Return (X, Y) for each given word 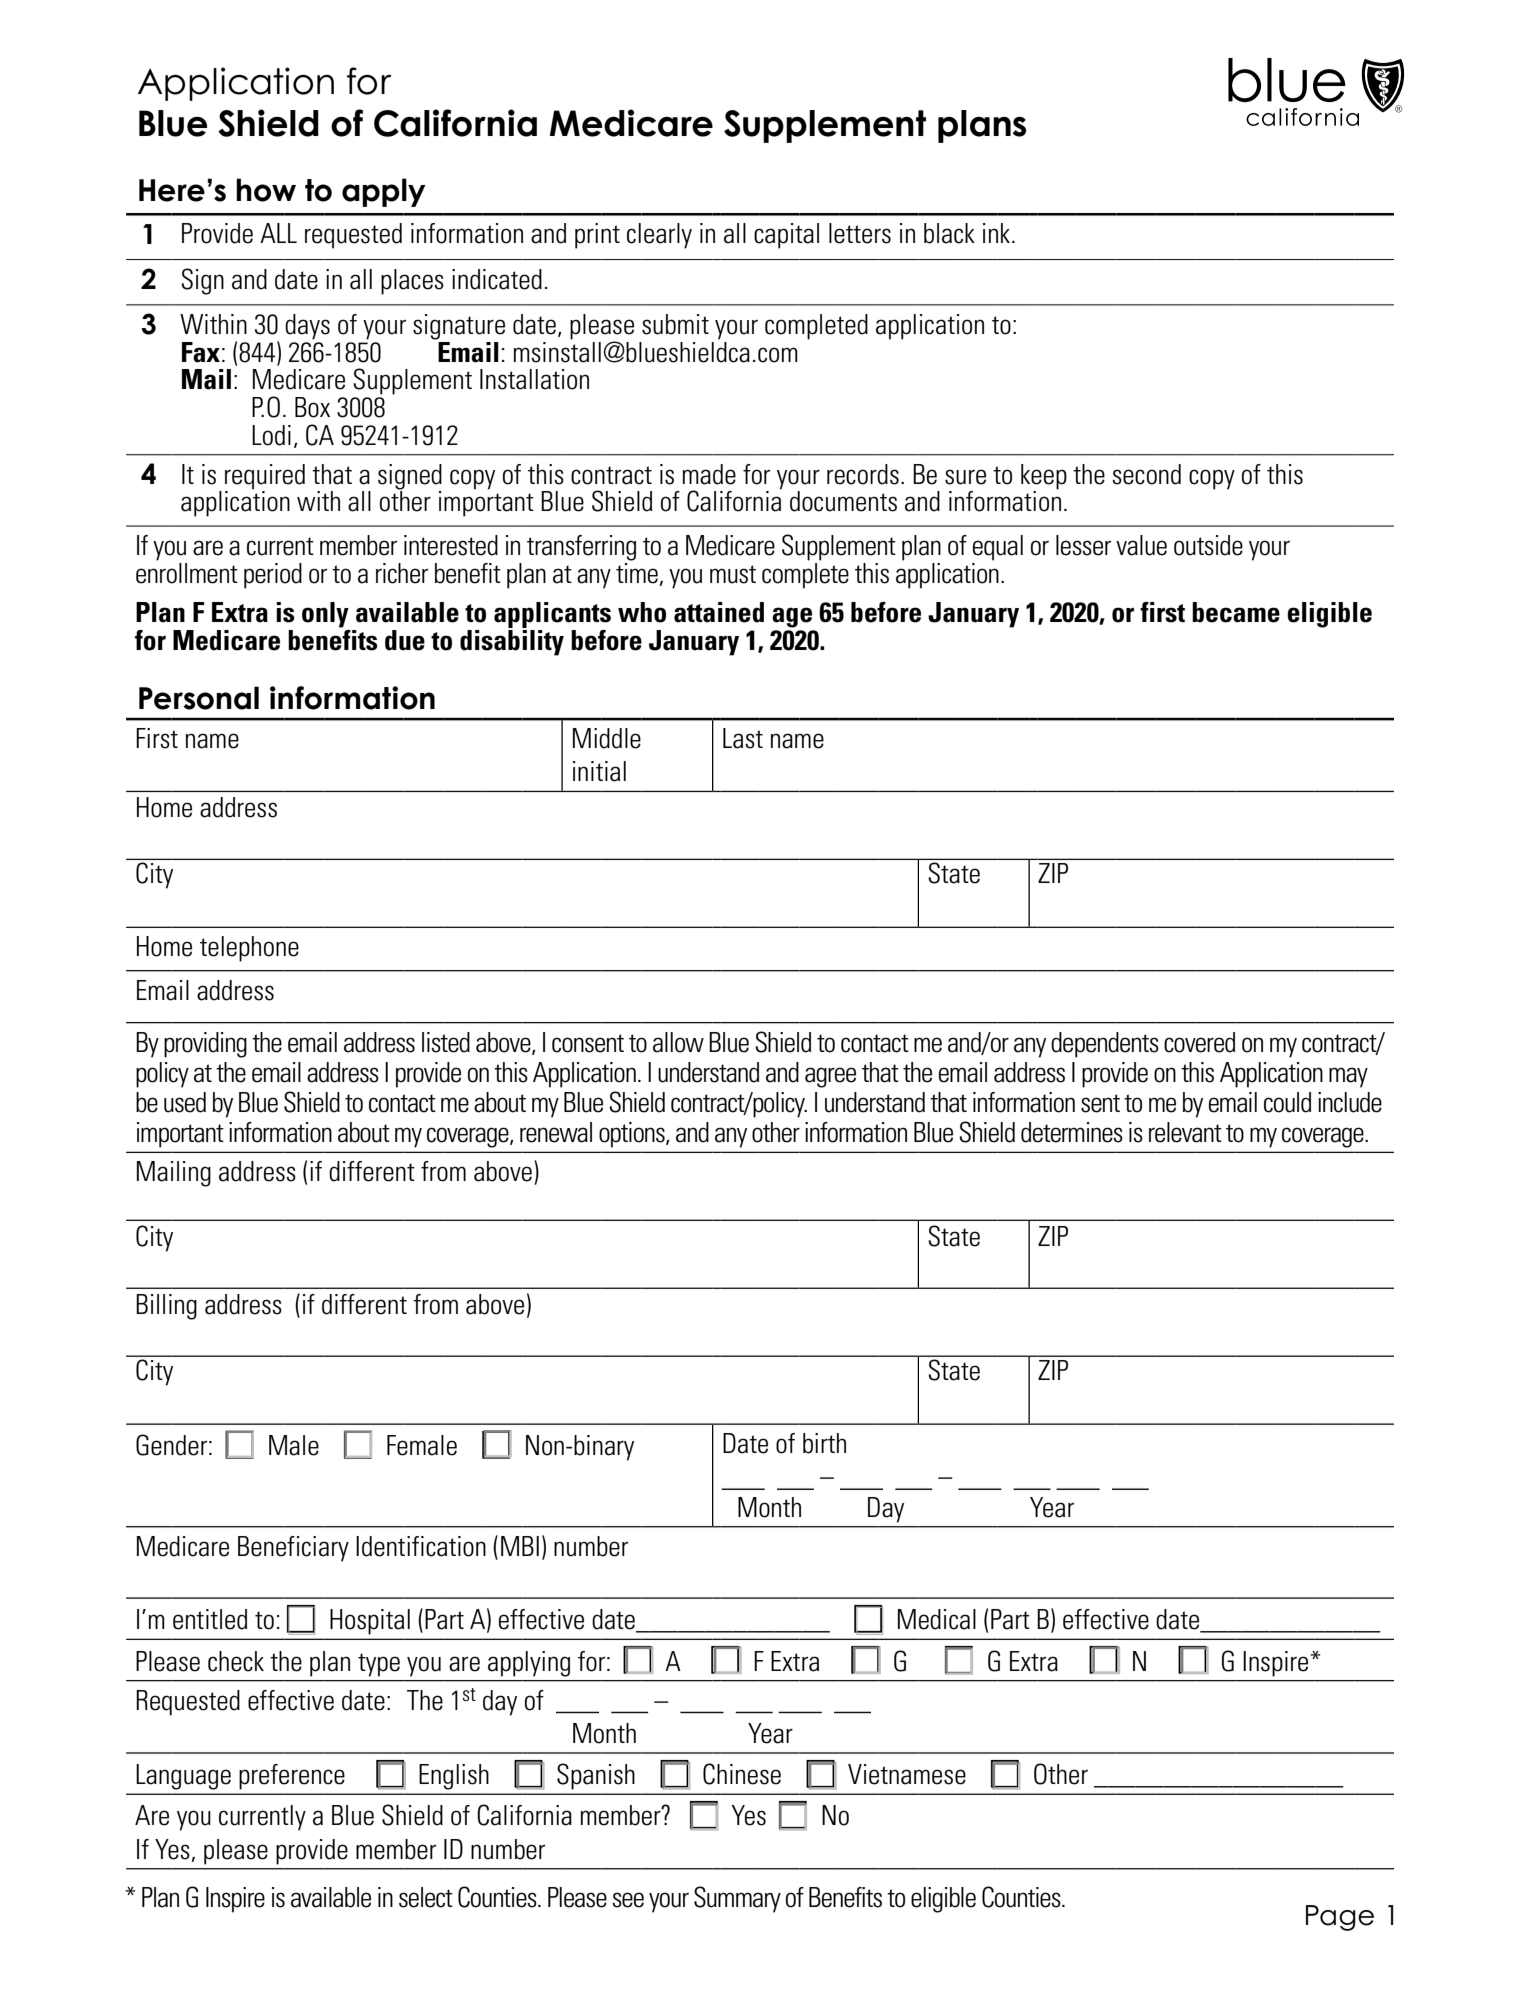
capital (786, 236)
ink (998, 233)
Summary (737, 1899)
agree (830, 1077)
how (266, 190)
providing (205, 1045)
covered (1199, 1042)
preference (292, 1777)
